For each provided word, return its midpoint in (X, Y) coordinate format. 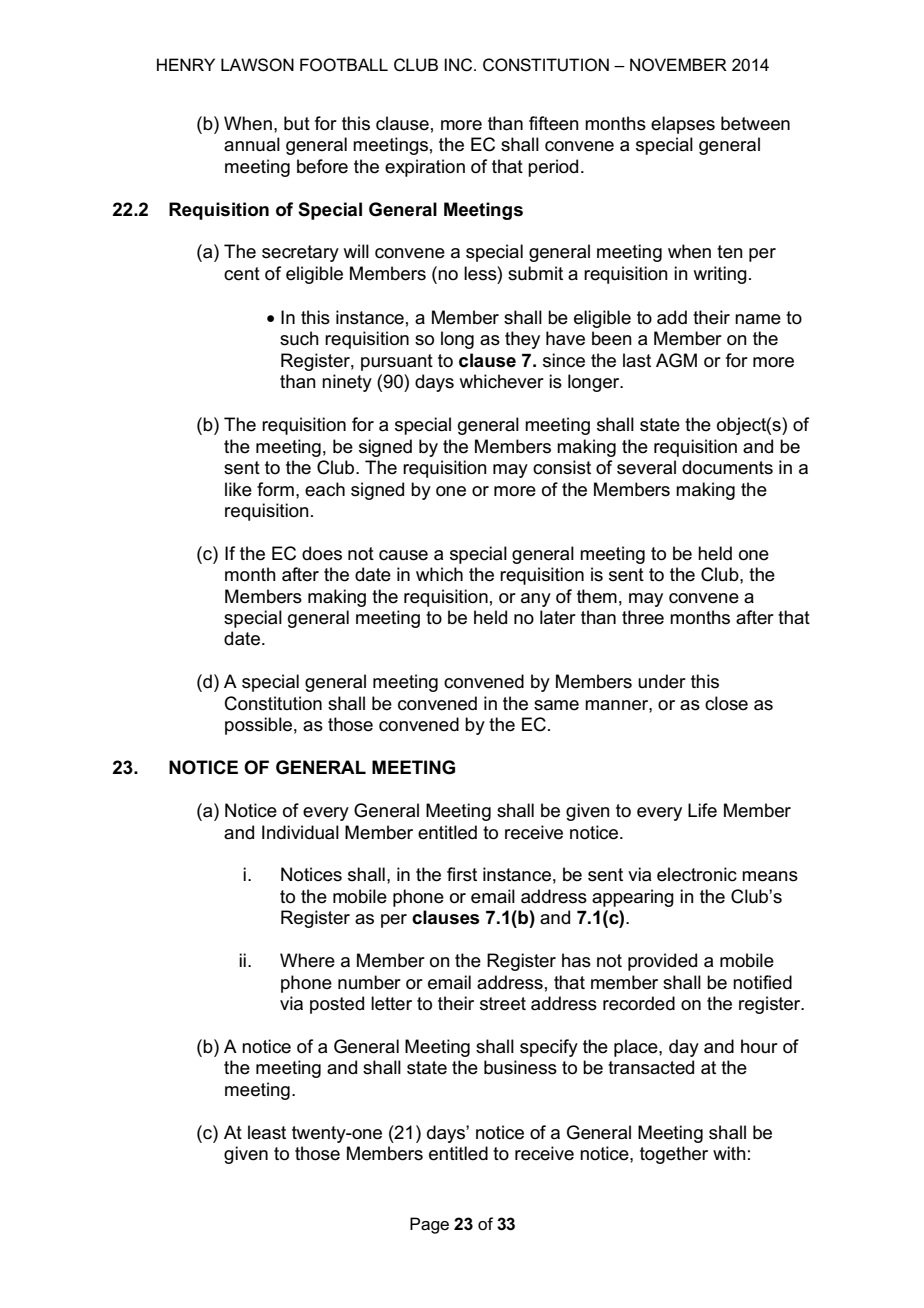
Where (307, 960)
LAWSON (257, 65)
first (462, 874)
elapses (683, 125)
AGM (676, 360)
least (267, 1132)
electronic (697, 874)
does (322, 553)
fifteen (554, 123)
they (522, 340)
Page (429, 1225)
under (662, 681)
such (299, 338)
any (536, 600)
